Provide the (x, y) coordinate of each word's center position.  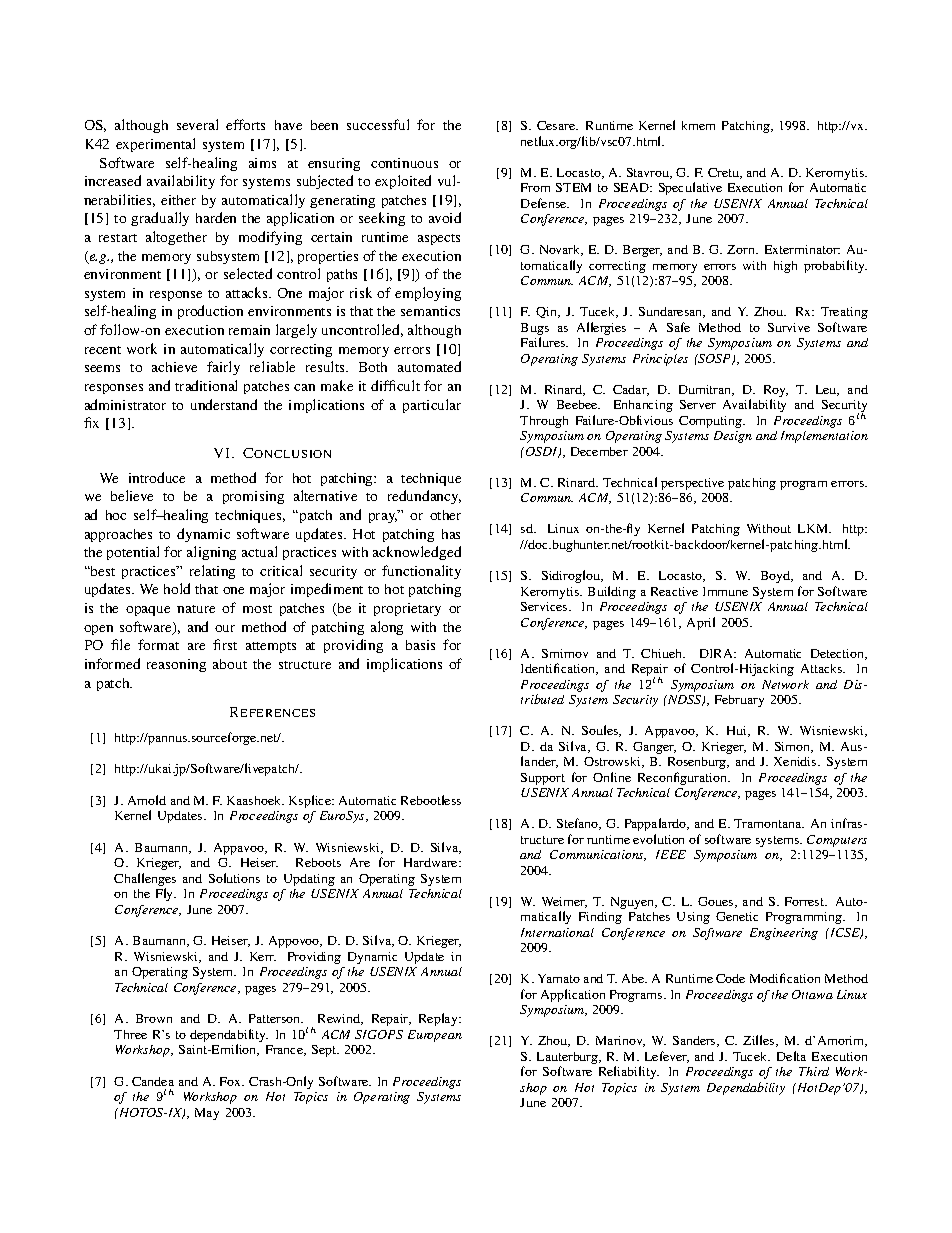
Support (543, 779)
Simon (794, 747)
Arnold (147, 800)
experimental (155, 145)
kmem (698, 125)
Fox (231, 1081)
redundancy (424, 497)
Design (733, 437)
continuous (404, 163)
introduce (157, 477)
